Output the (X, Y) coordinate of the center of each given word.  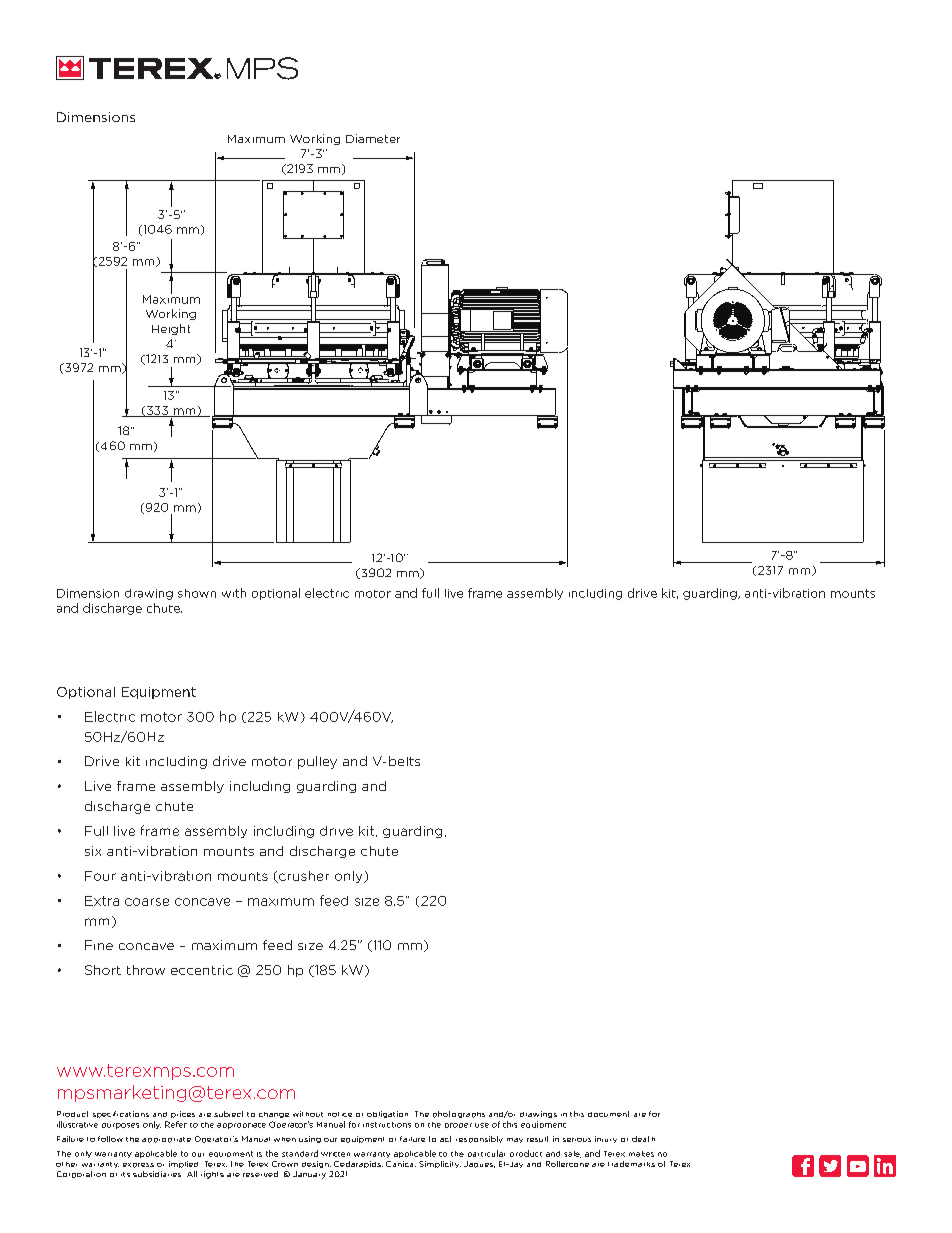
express (138, 1165)
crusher (303, 877)
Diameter (373, 138)
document (608, 1114)
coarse (147, 902)
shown (197, 593)
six (93, 851)
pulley (317, 762)
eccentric (202, 970)
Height (171, 329)
